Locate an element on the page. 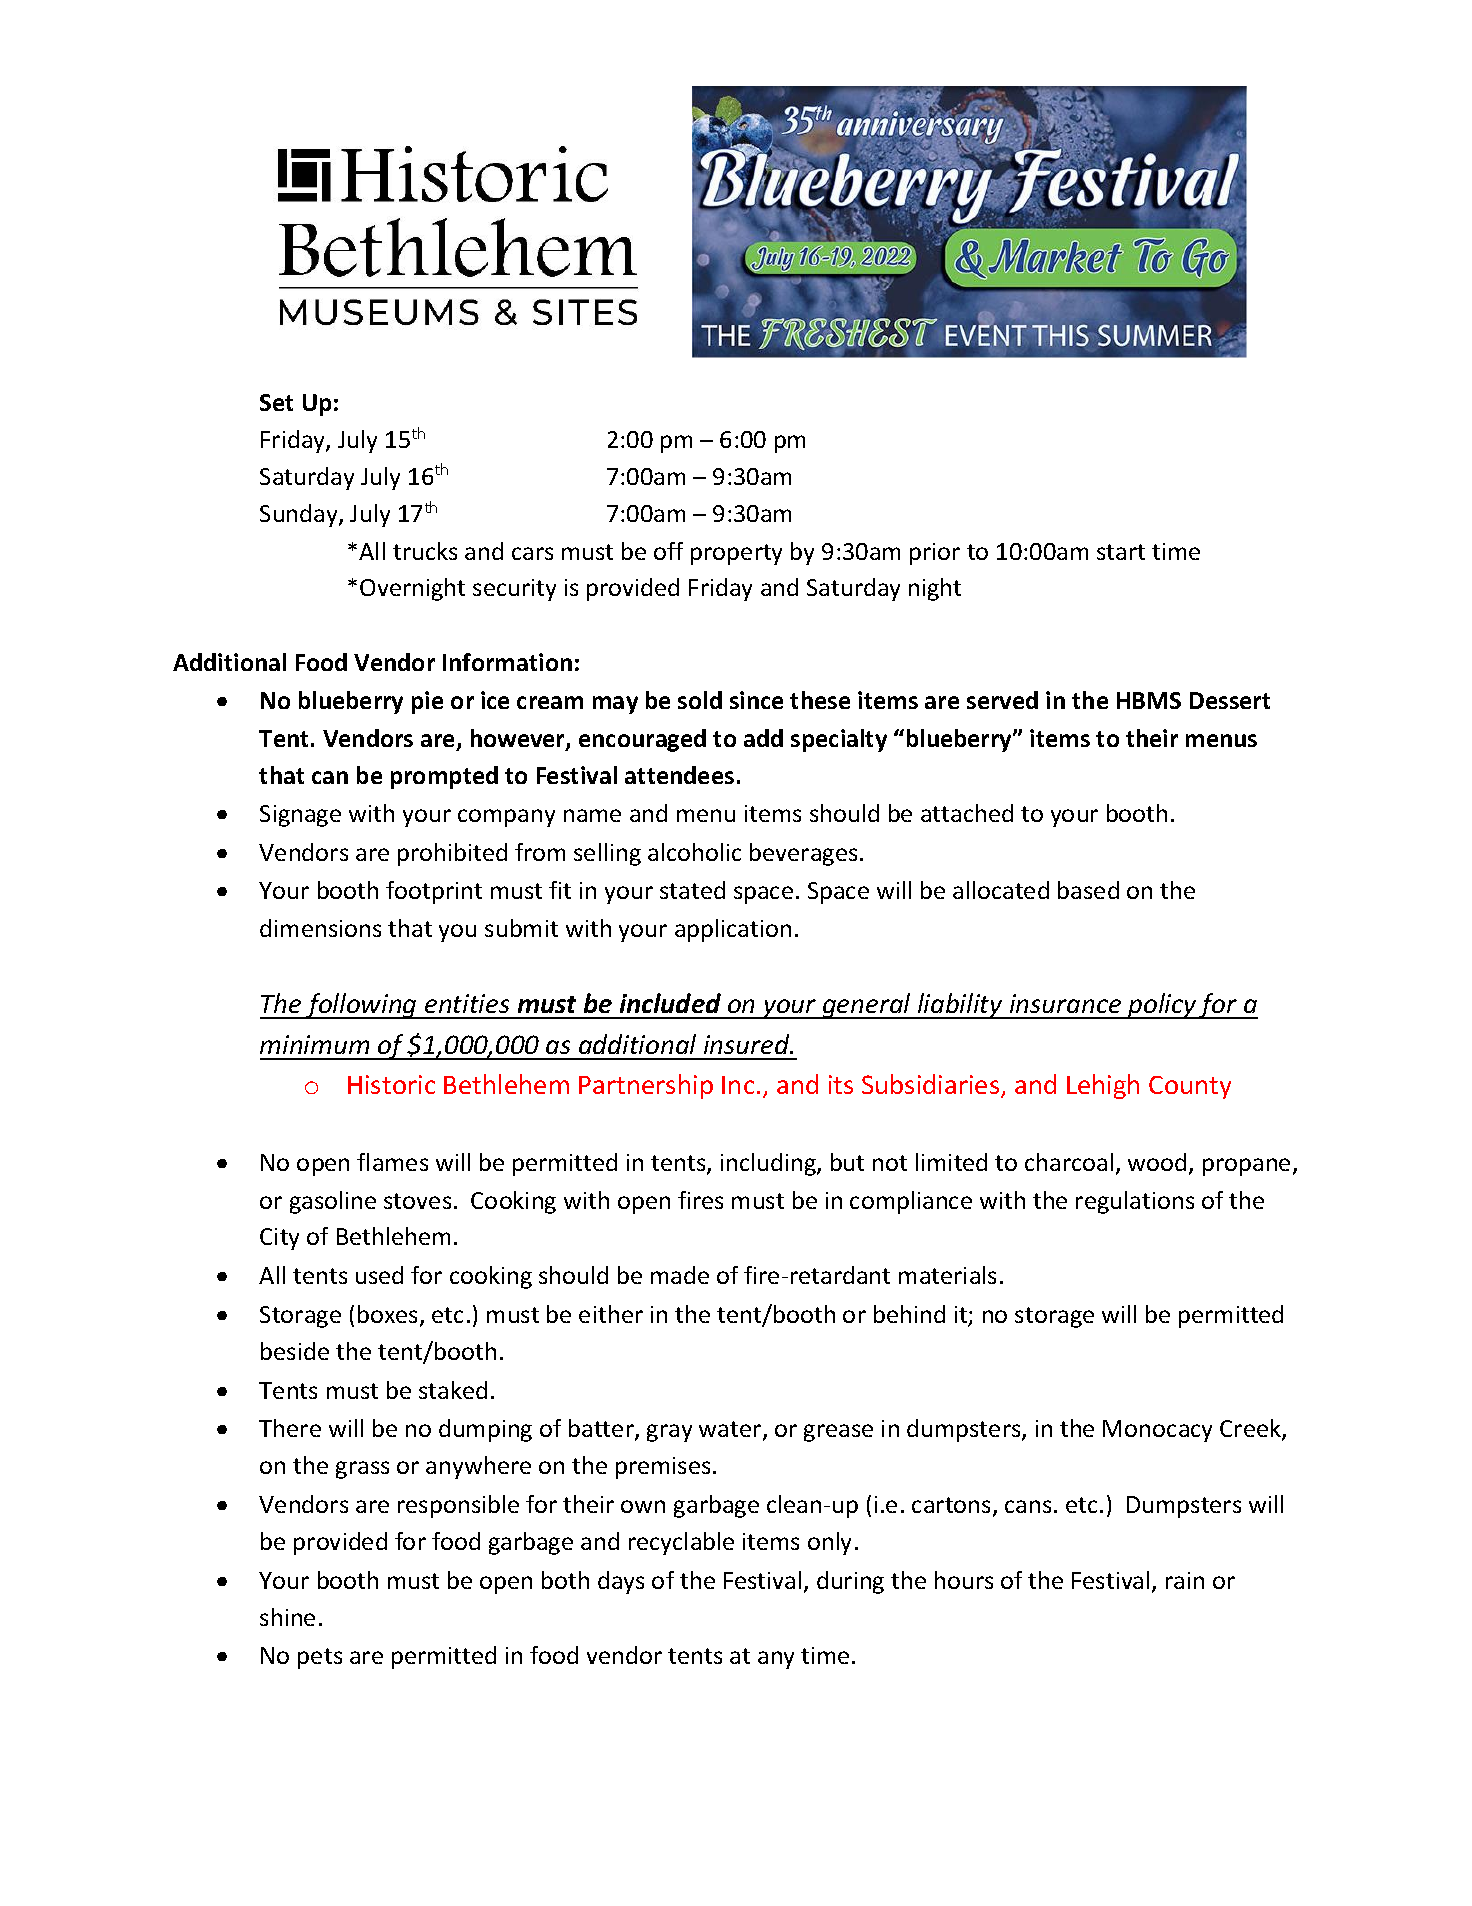 This document has height=1906, width=1472. property is located at coordinates (736, 554).
